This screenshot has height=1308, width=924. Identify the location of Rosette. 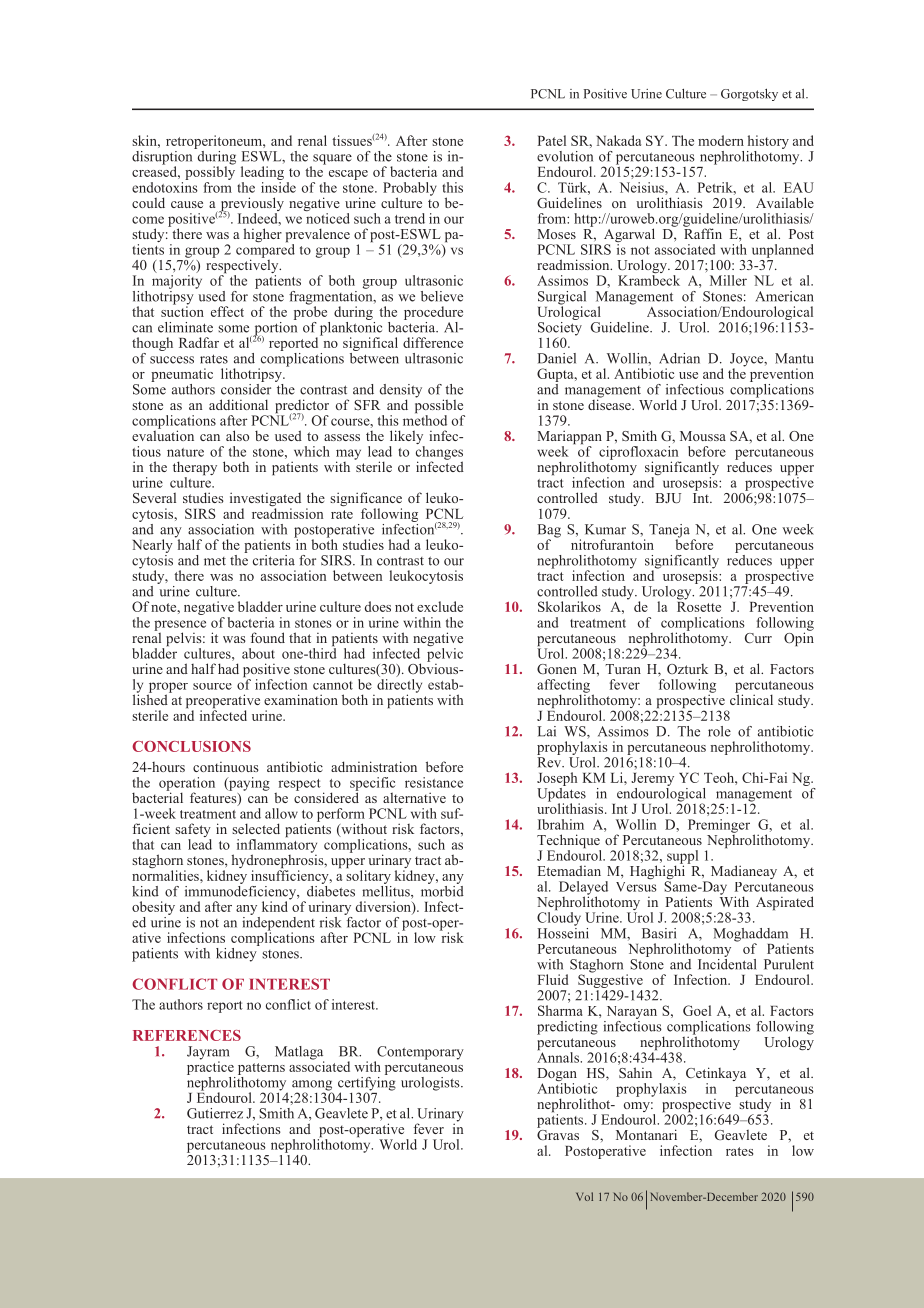
(699, 605).
